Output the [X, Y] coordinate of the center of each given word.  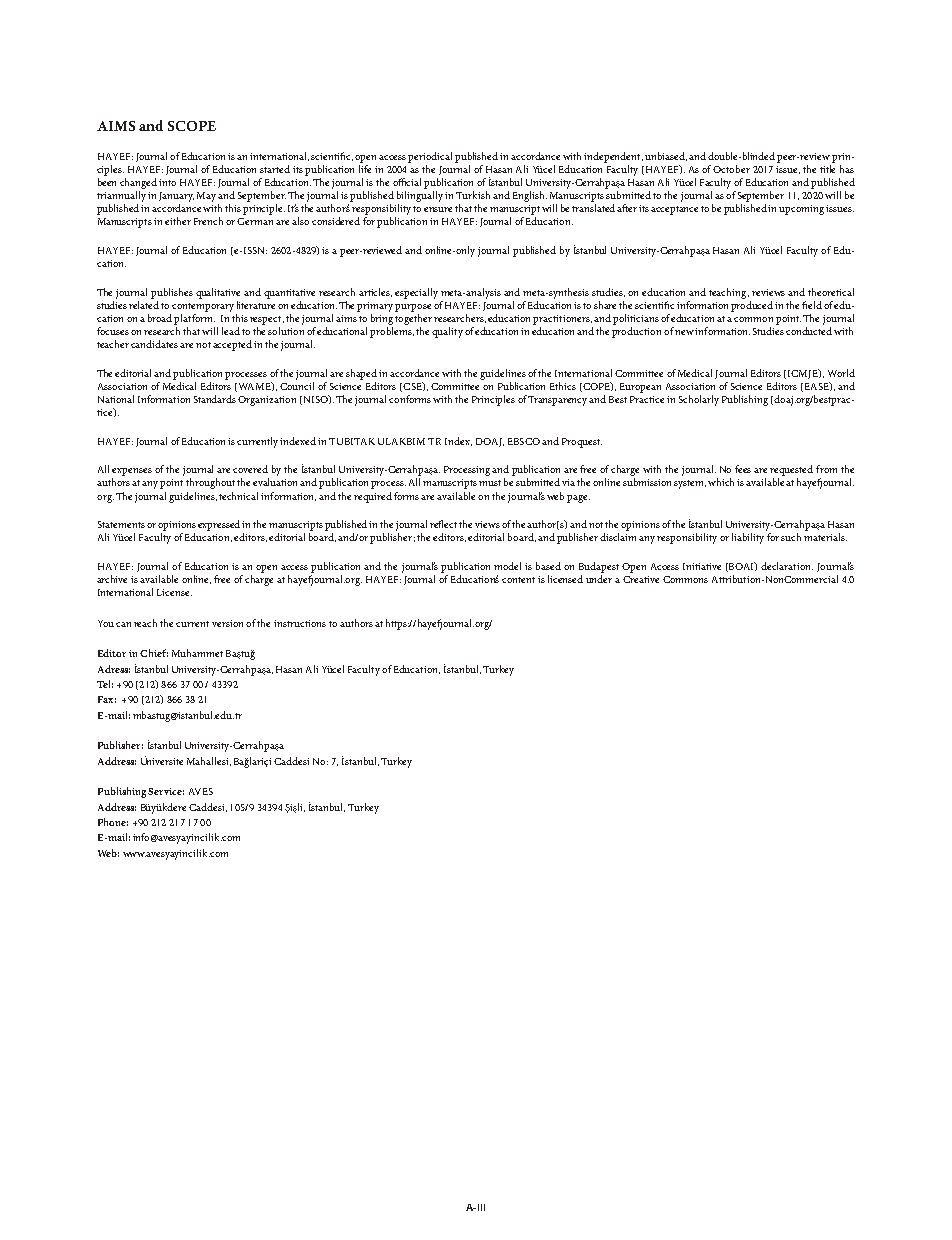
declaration [787, 566]
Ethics [563, 386]
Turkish [473, 195]
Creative [641, 579]
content [518, 580]
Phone [113, 822]
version [227, 623]
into [167, 182]
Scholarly [699, 400]
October [731, 169]
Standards [215, 399]
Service [166, 791]
